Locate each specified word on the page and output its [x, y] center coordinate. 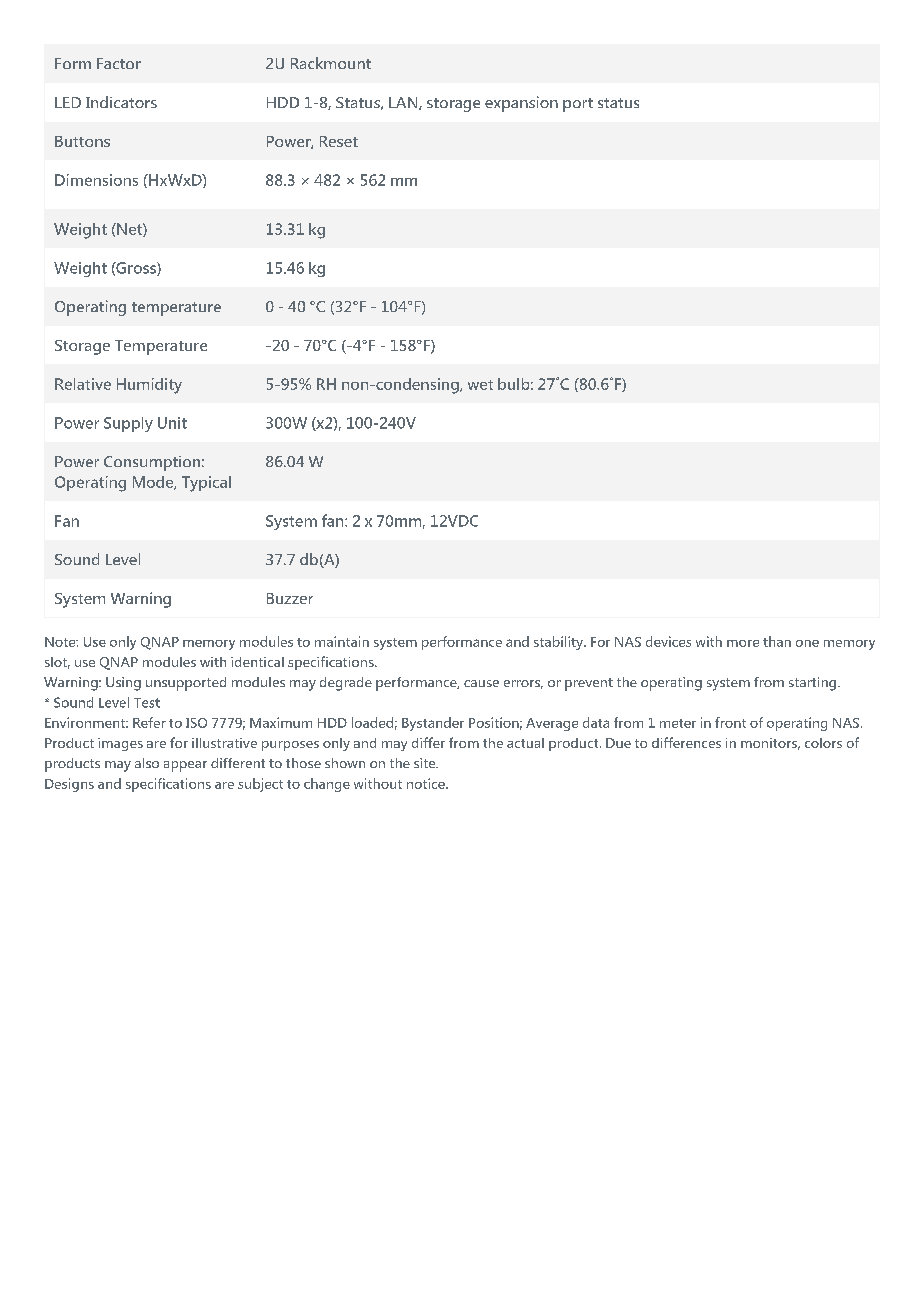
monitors [770, 744]
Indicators [121, 102]
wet [480, 385]
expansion [521, 104]
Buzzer [290, 598]
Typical [206, 484]
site [426, 763]
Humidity [149, 386]
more [743, 643]
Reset [339, 141]
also [147, 763]
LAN [404, 103]
